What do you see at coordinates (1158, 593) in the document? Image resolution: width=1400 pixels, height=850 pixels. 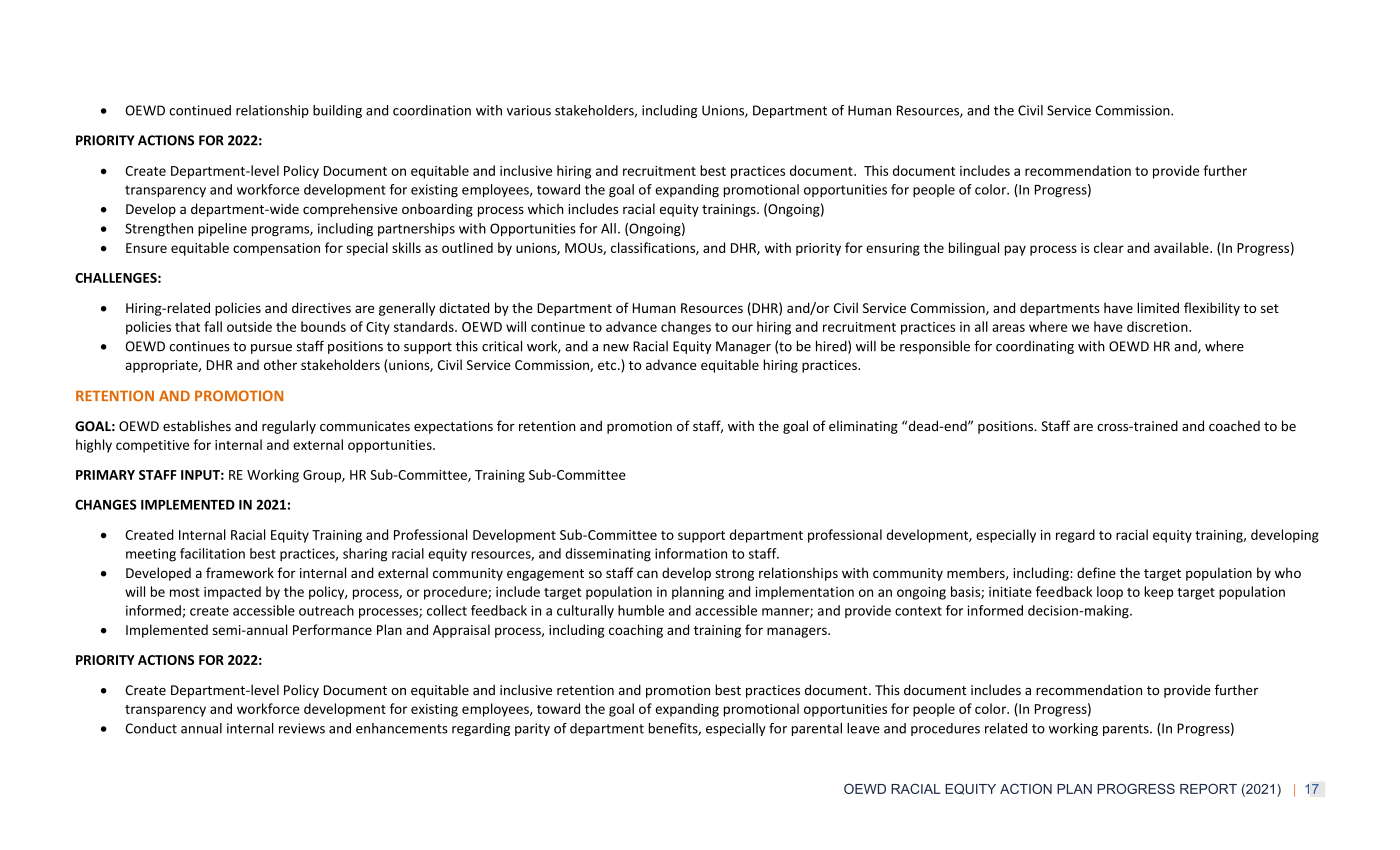 I see `keep` at bounding box center [1158, 593].
